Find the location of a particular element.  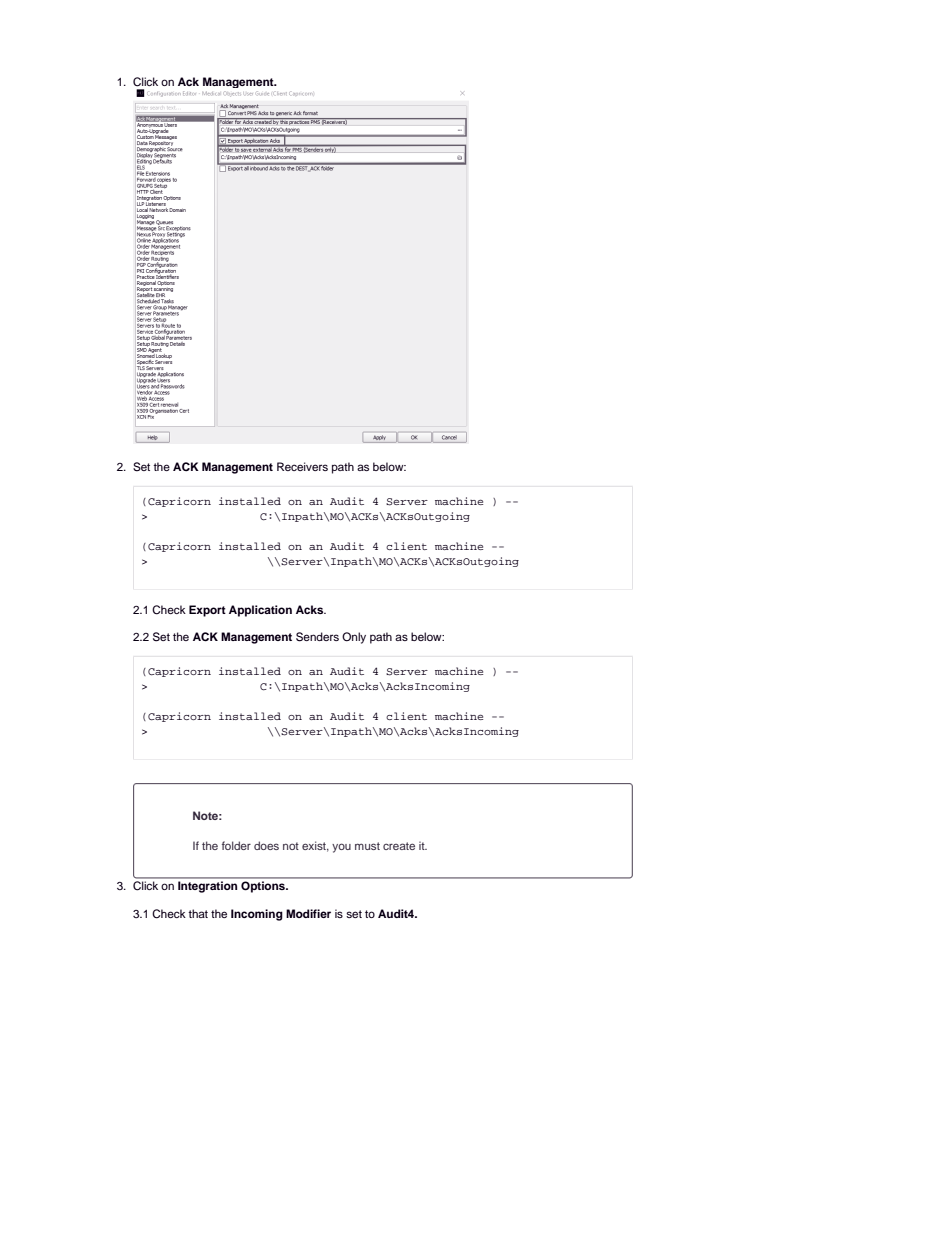

Only is located at coordinates (354, 638).
